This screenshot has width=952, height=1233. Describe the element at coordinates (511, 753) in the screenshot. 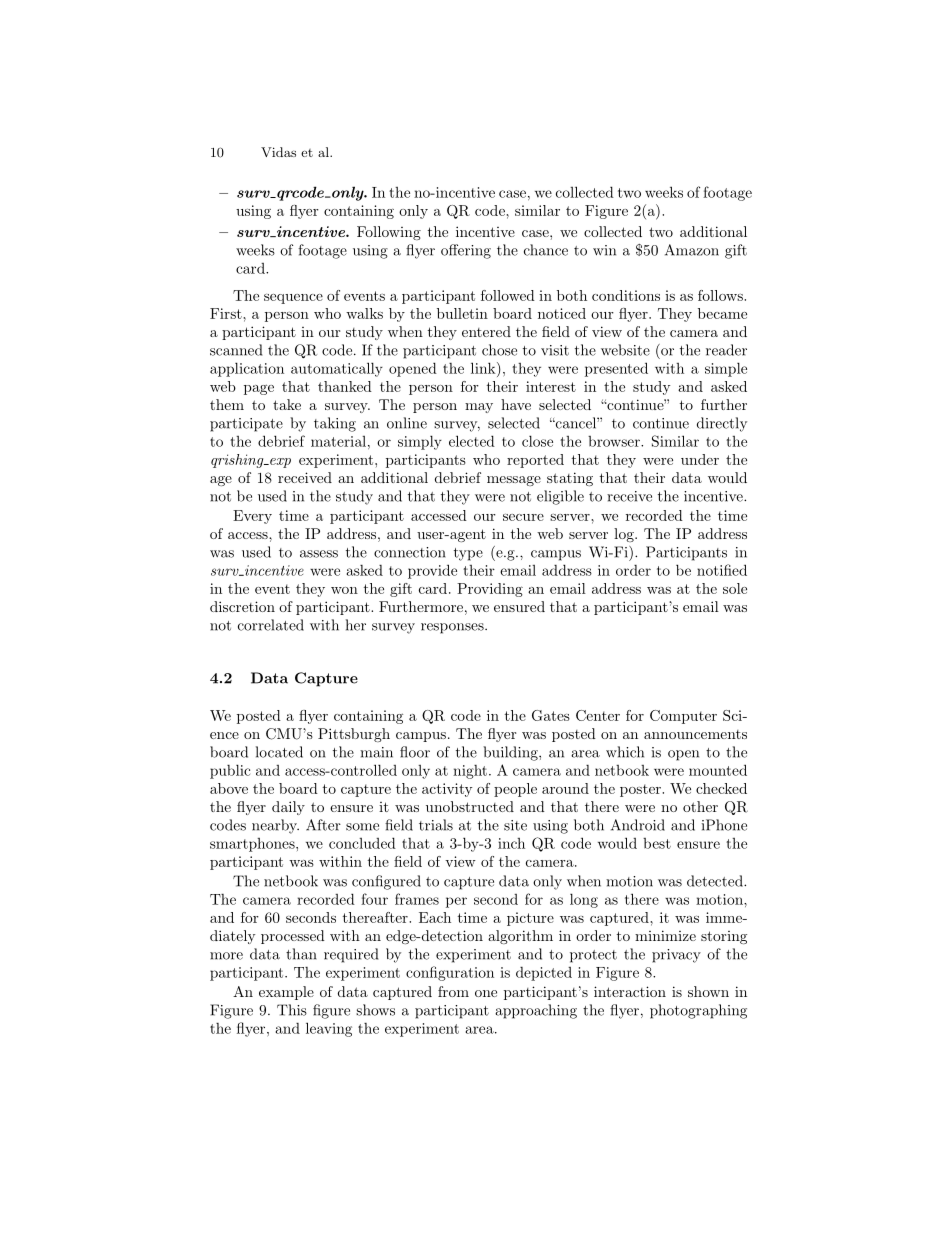

I see `building` at that location.
